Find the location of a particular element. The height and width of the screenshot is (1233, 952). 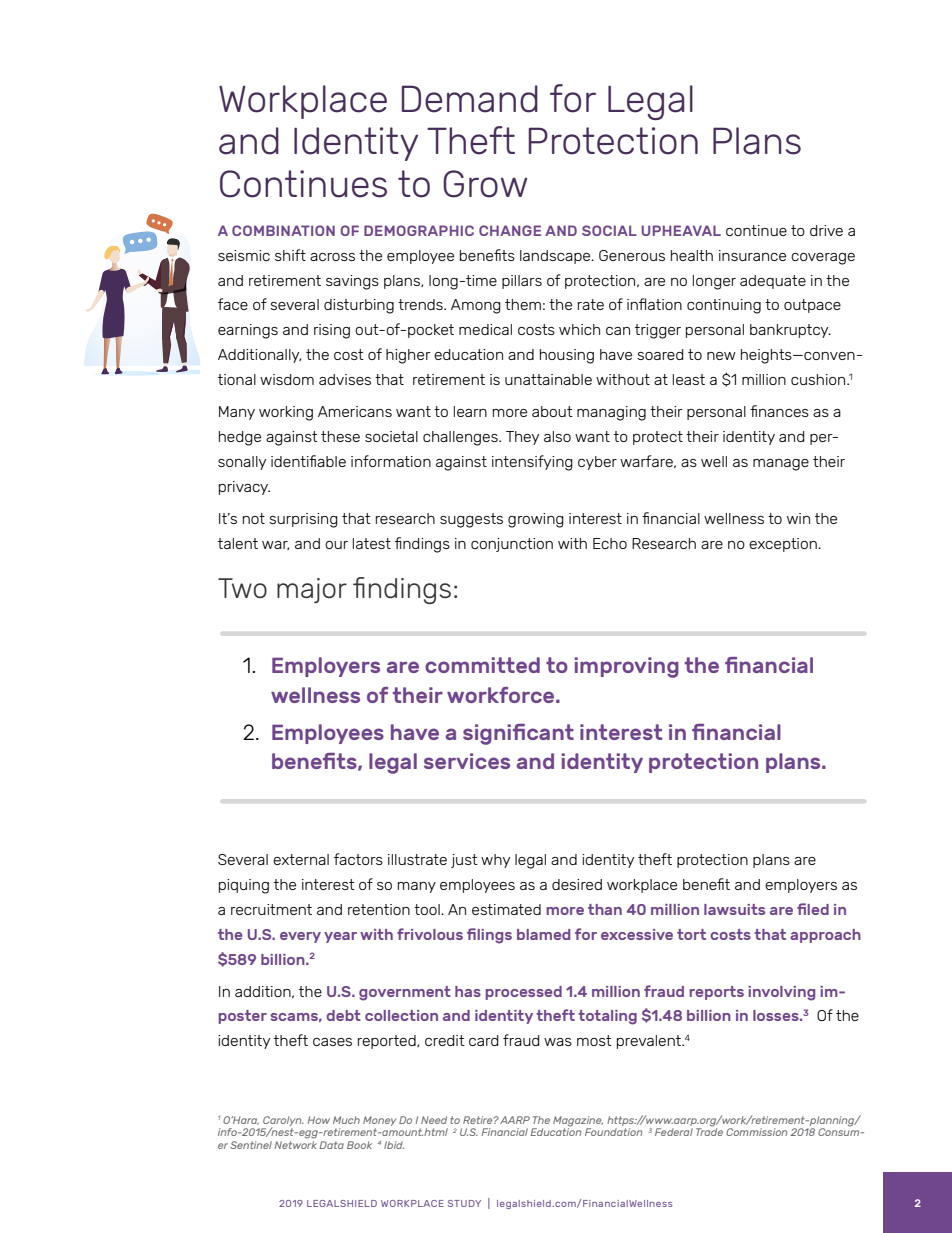

Commission is located at coordinates (756, 1132).
